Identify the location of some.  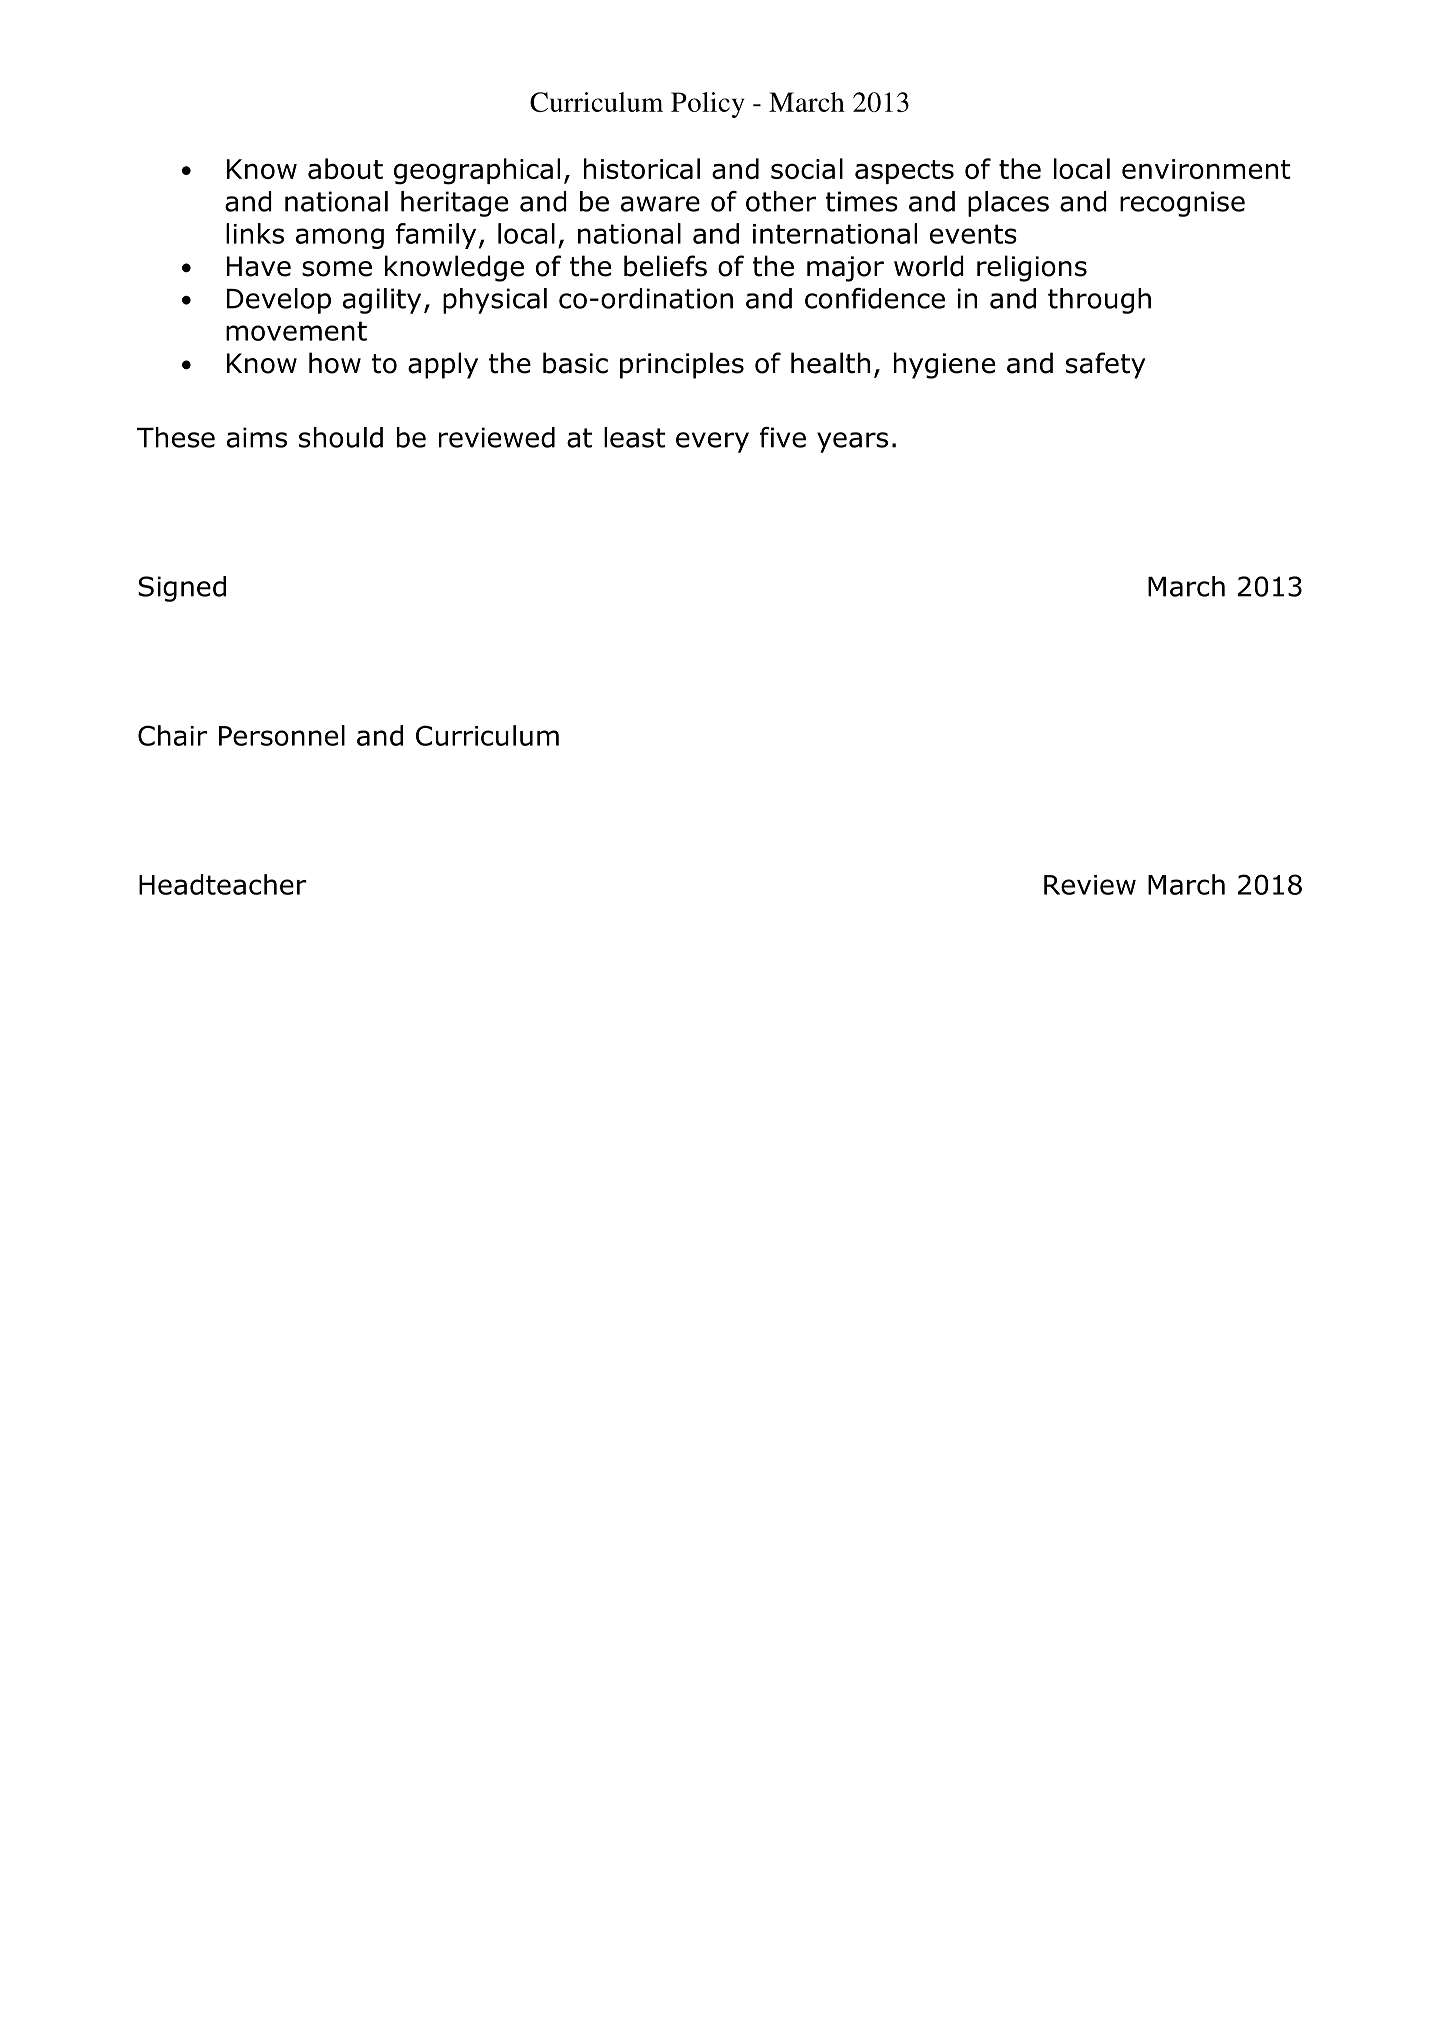
(337, 269).
